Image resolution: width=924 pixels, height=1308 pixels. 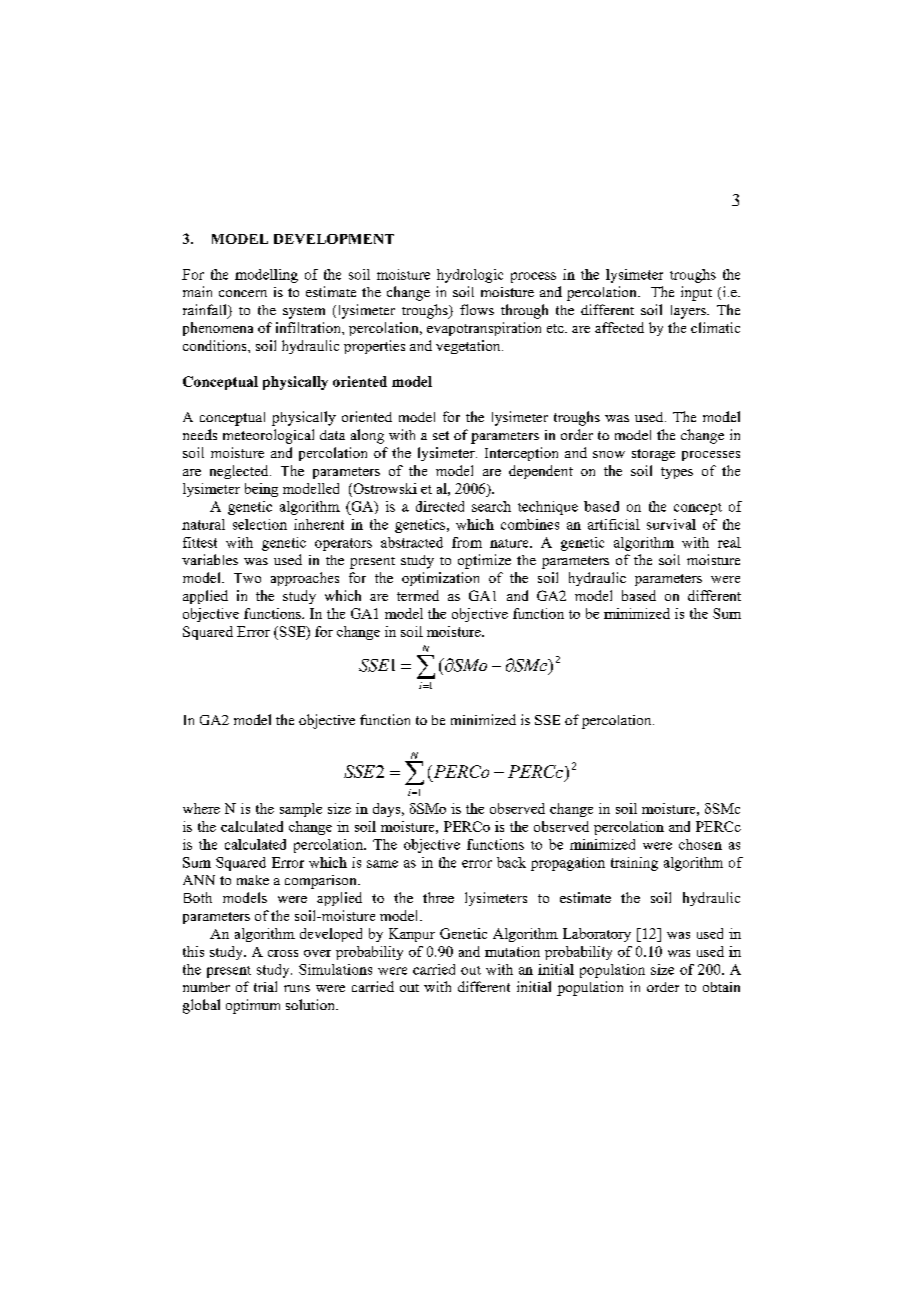 I want to click on back, so click(x=511, y=862).
